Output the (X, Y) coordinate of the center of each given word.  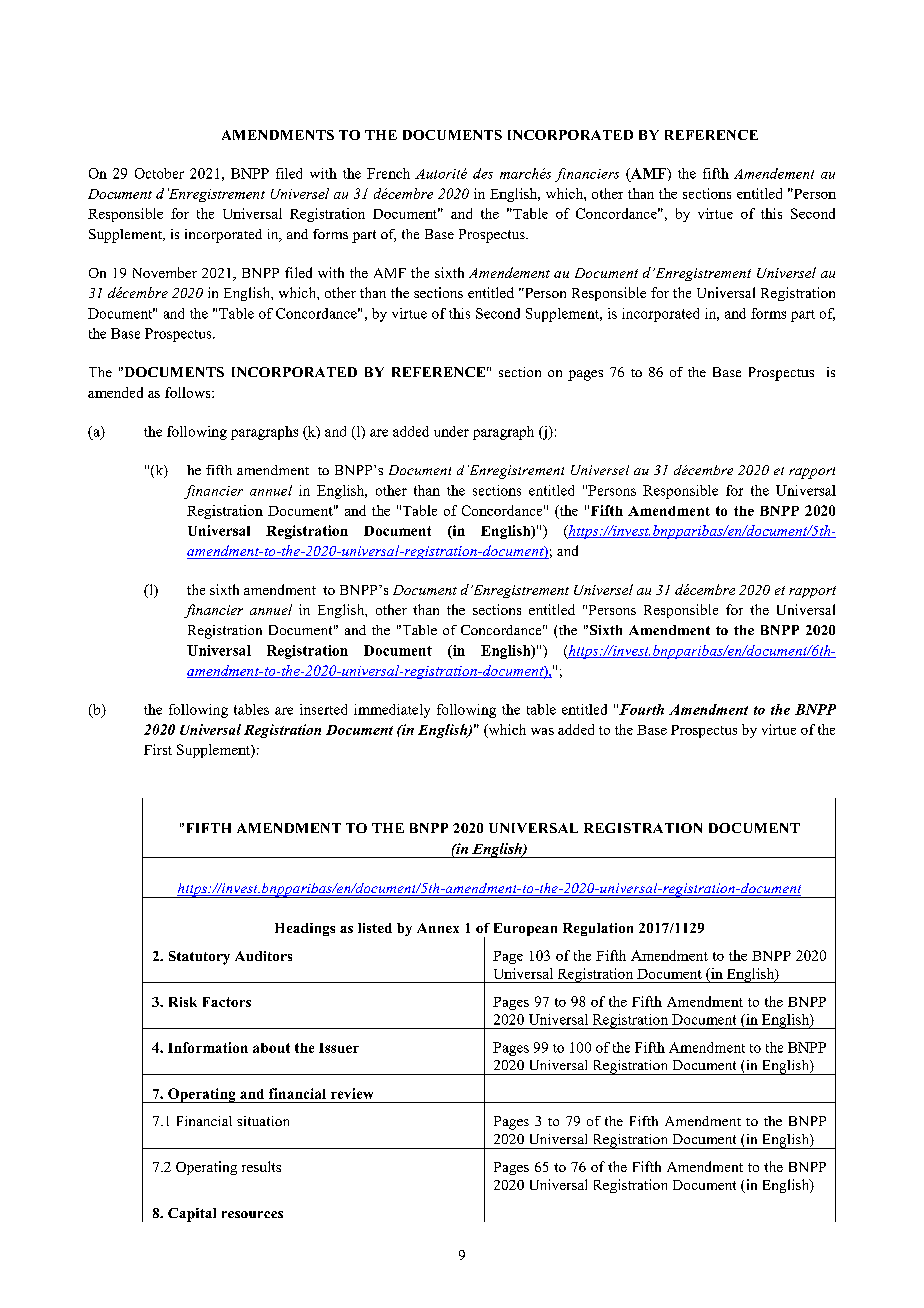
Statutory (199, 958)
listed (375, 928)
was (542, 731)
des (483, 173)
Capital (192, 1215)
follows (189, 392)
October (159, 173)
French (388, 173)
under (451, 431)
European (525, 929)
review (352, 1093)
